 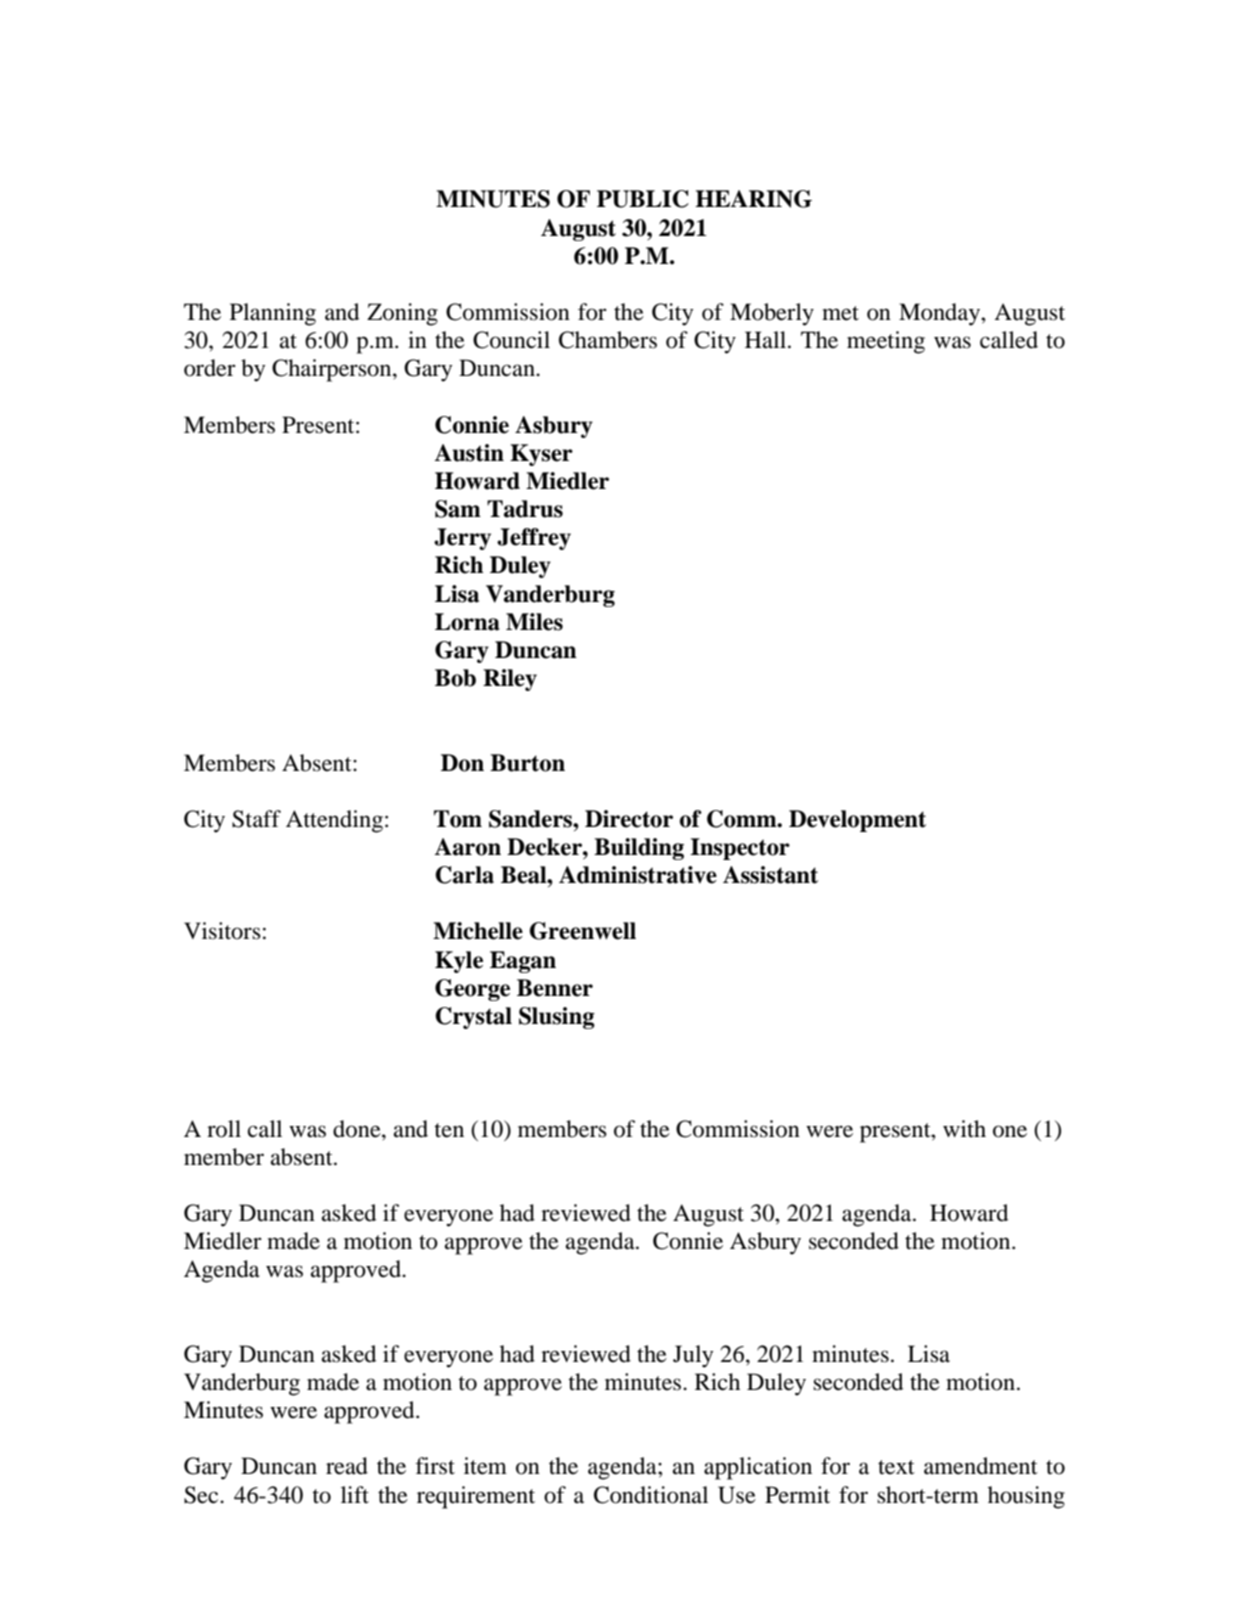 What do you see at coordinates (940, 314) in the screenshot?
I see `Monday` at bounding box center [940, 314].
